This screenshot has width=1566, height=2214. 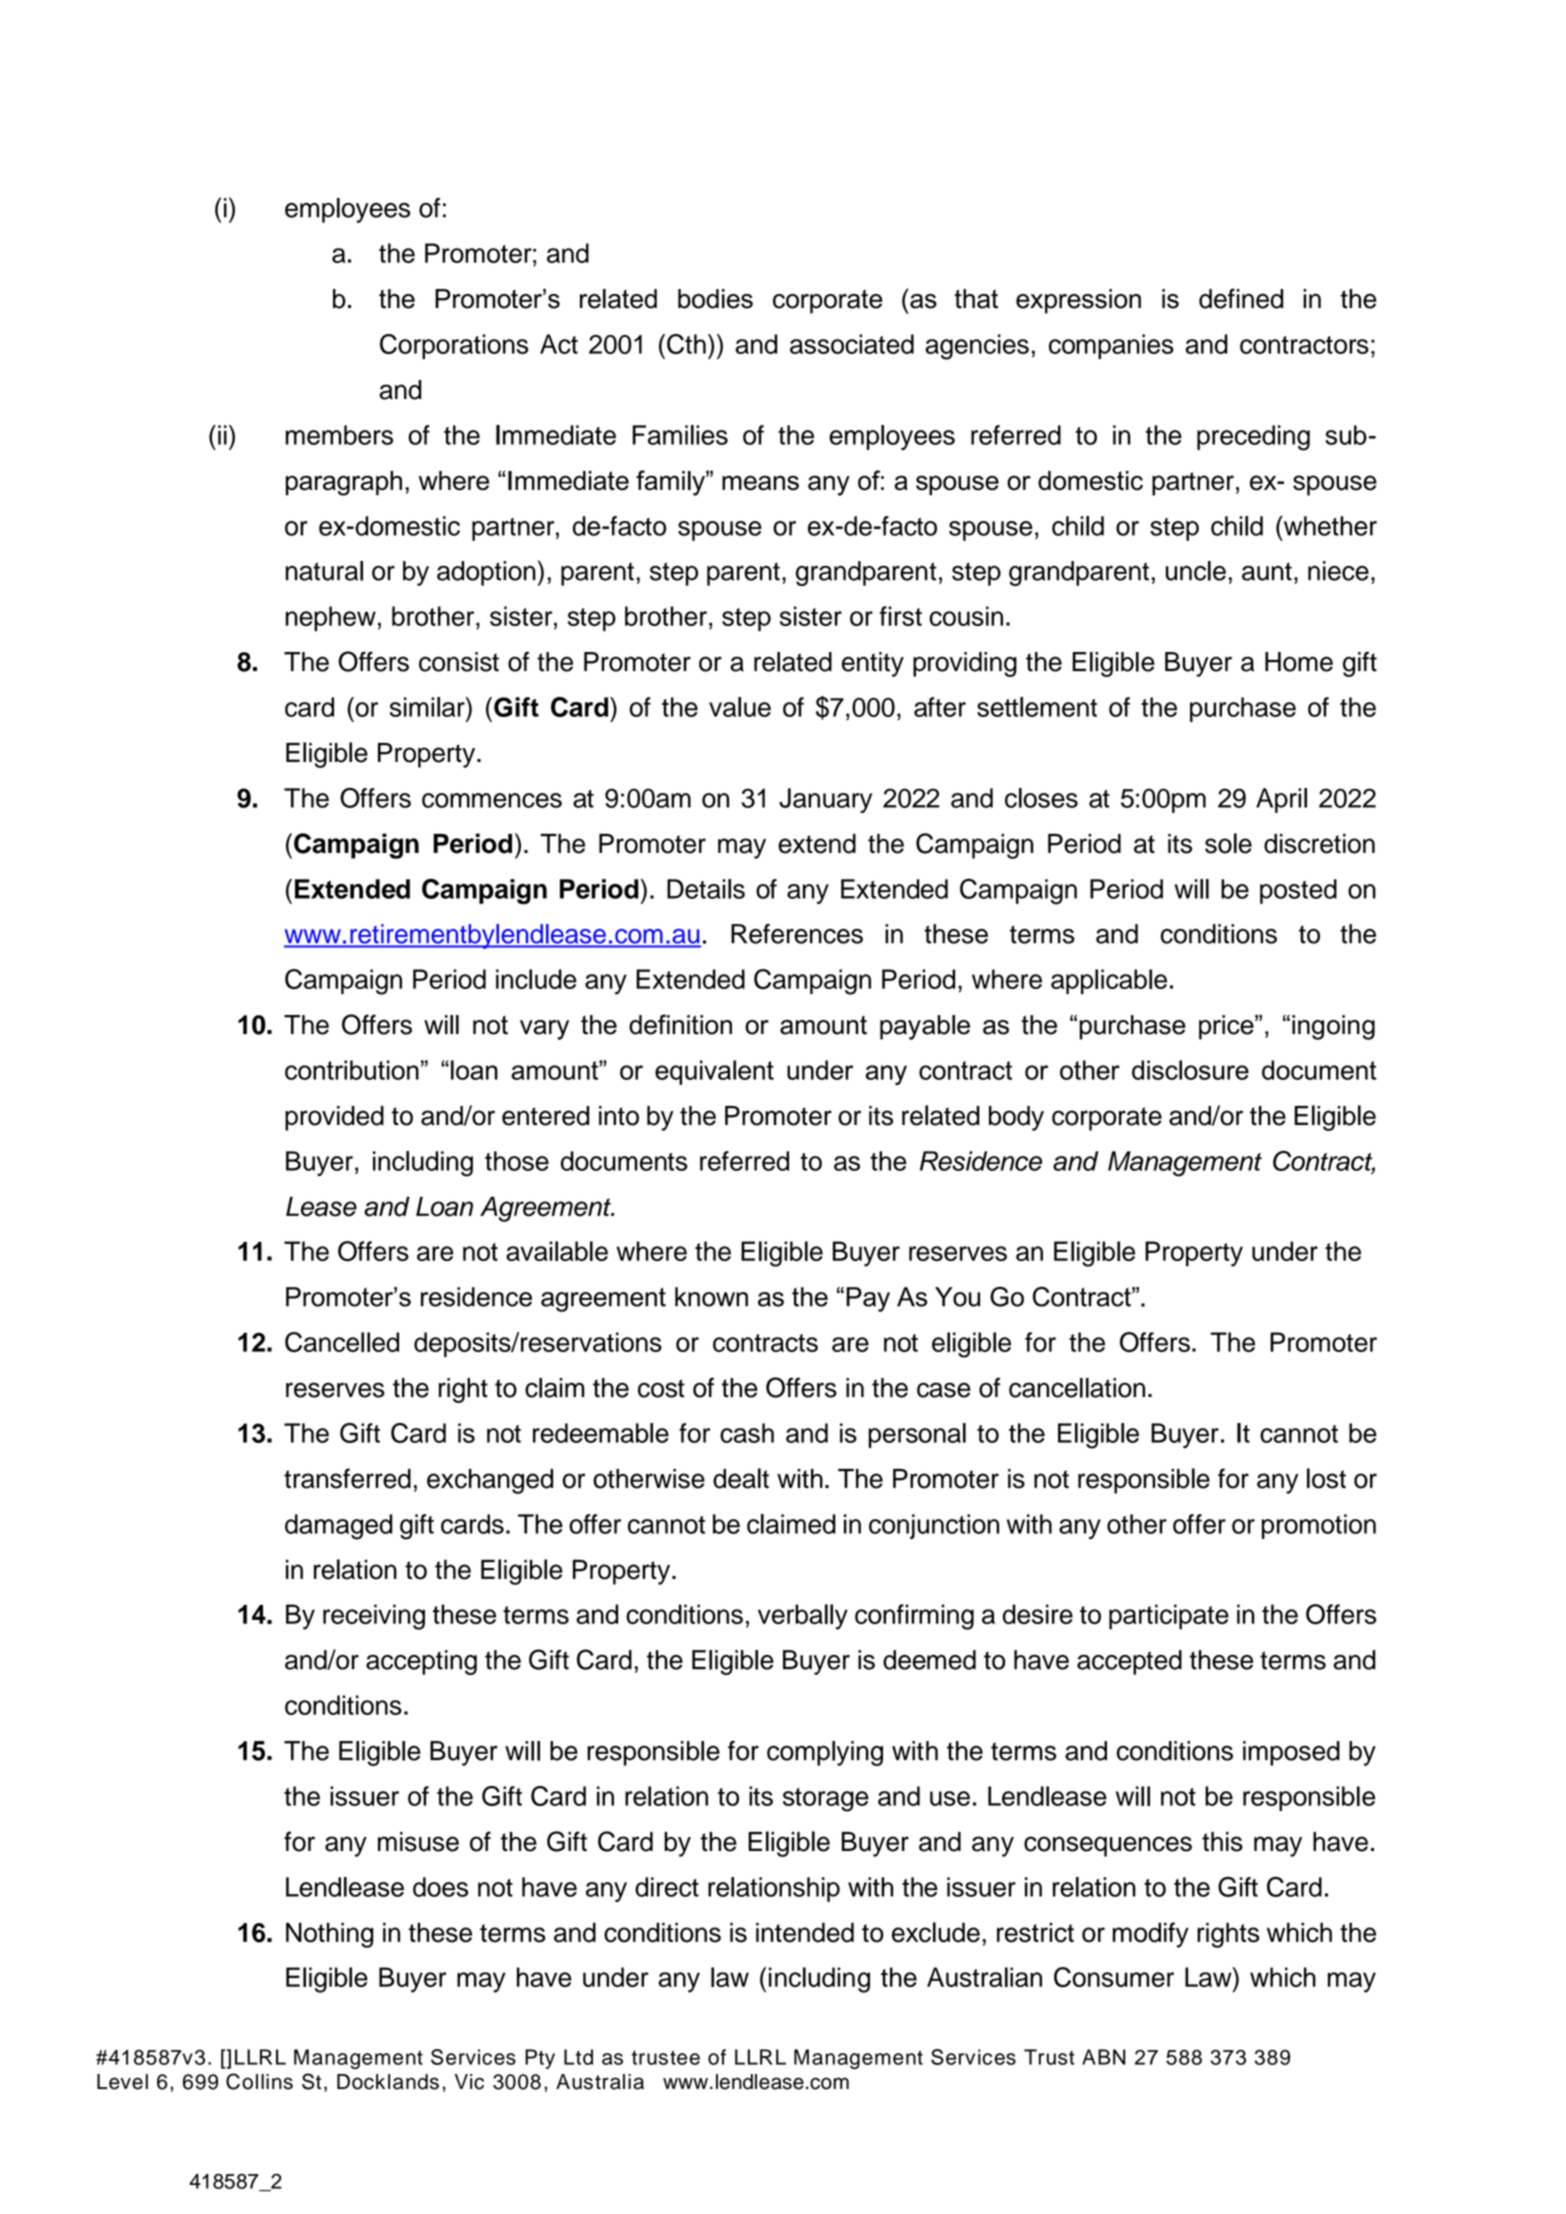 What do you see at coordinates (1190, 1070) in the screenshot?
I see `disclosure` at bounding box center [1190, 1070].
